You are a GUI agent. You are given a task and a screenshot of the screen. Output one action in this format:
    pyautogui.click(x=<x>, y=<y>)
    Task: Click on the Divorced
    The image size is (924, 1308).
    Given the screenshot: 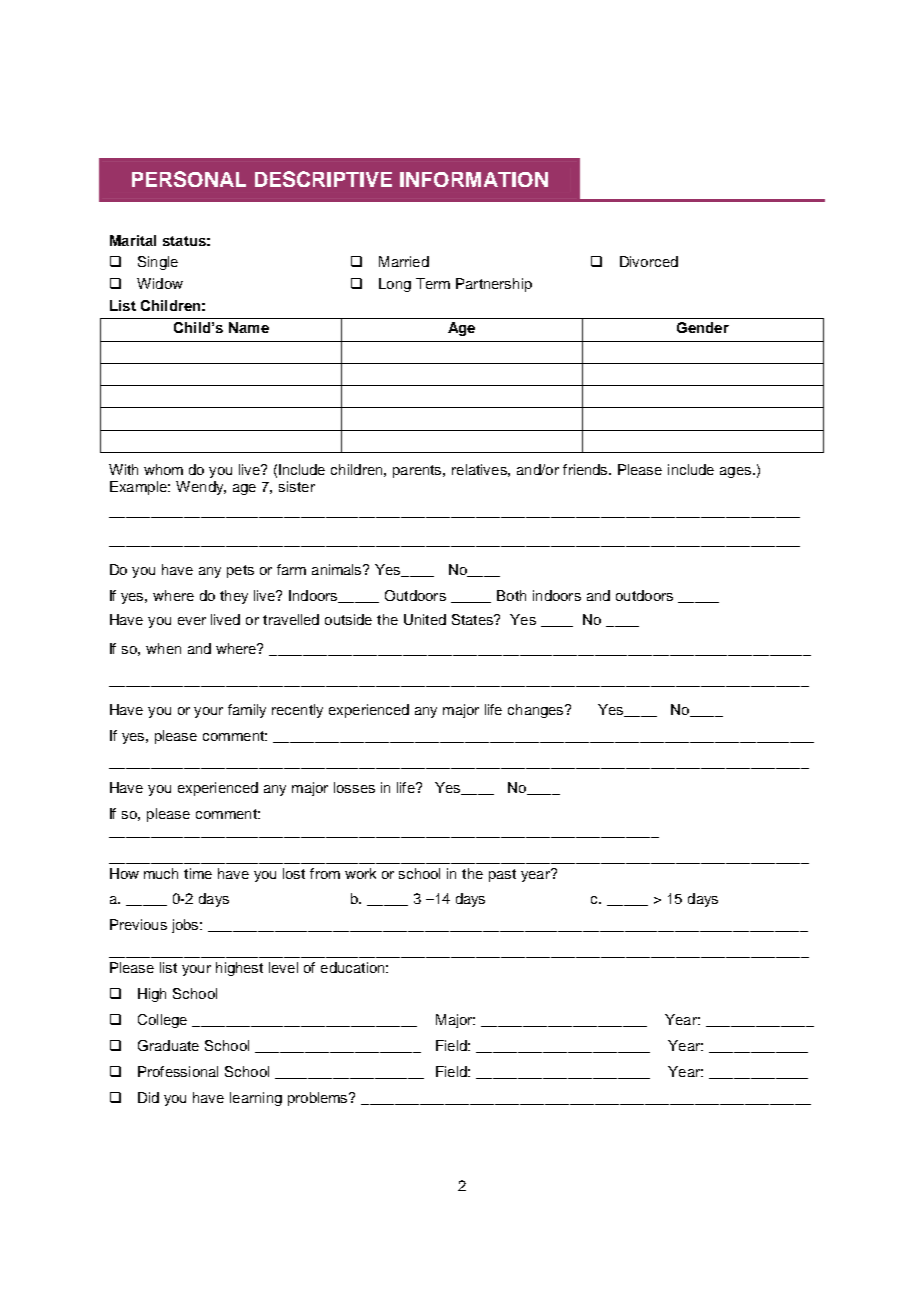 What is the action you would take?
    pyautogui.click(x=649, y=261)
